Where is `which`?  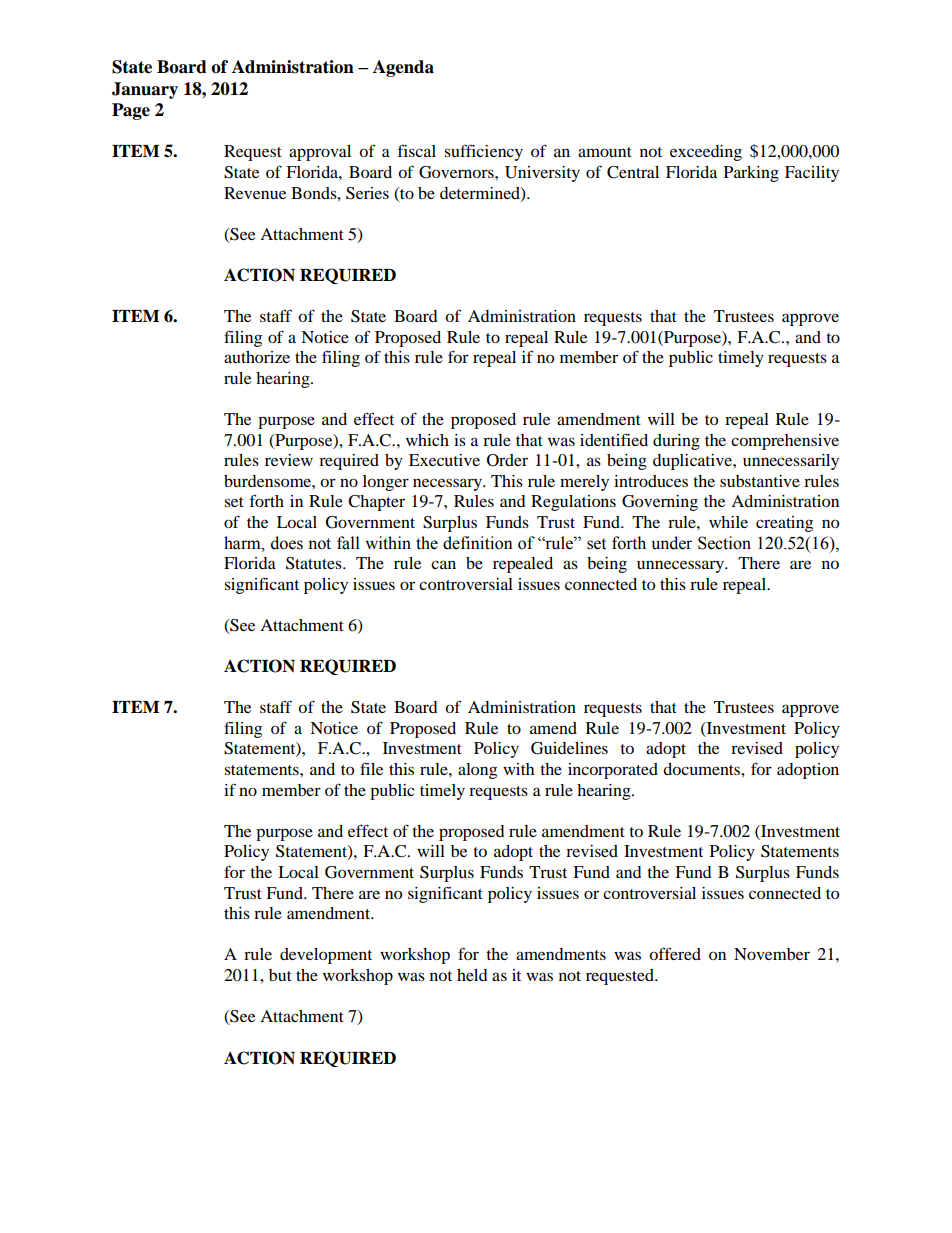 which is located at coordinates (427, 440).
